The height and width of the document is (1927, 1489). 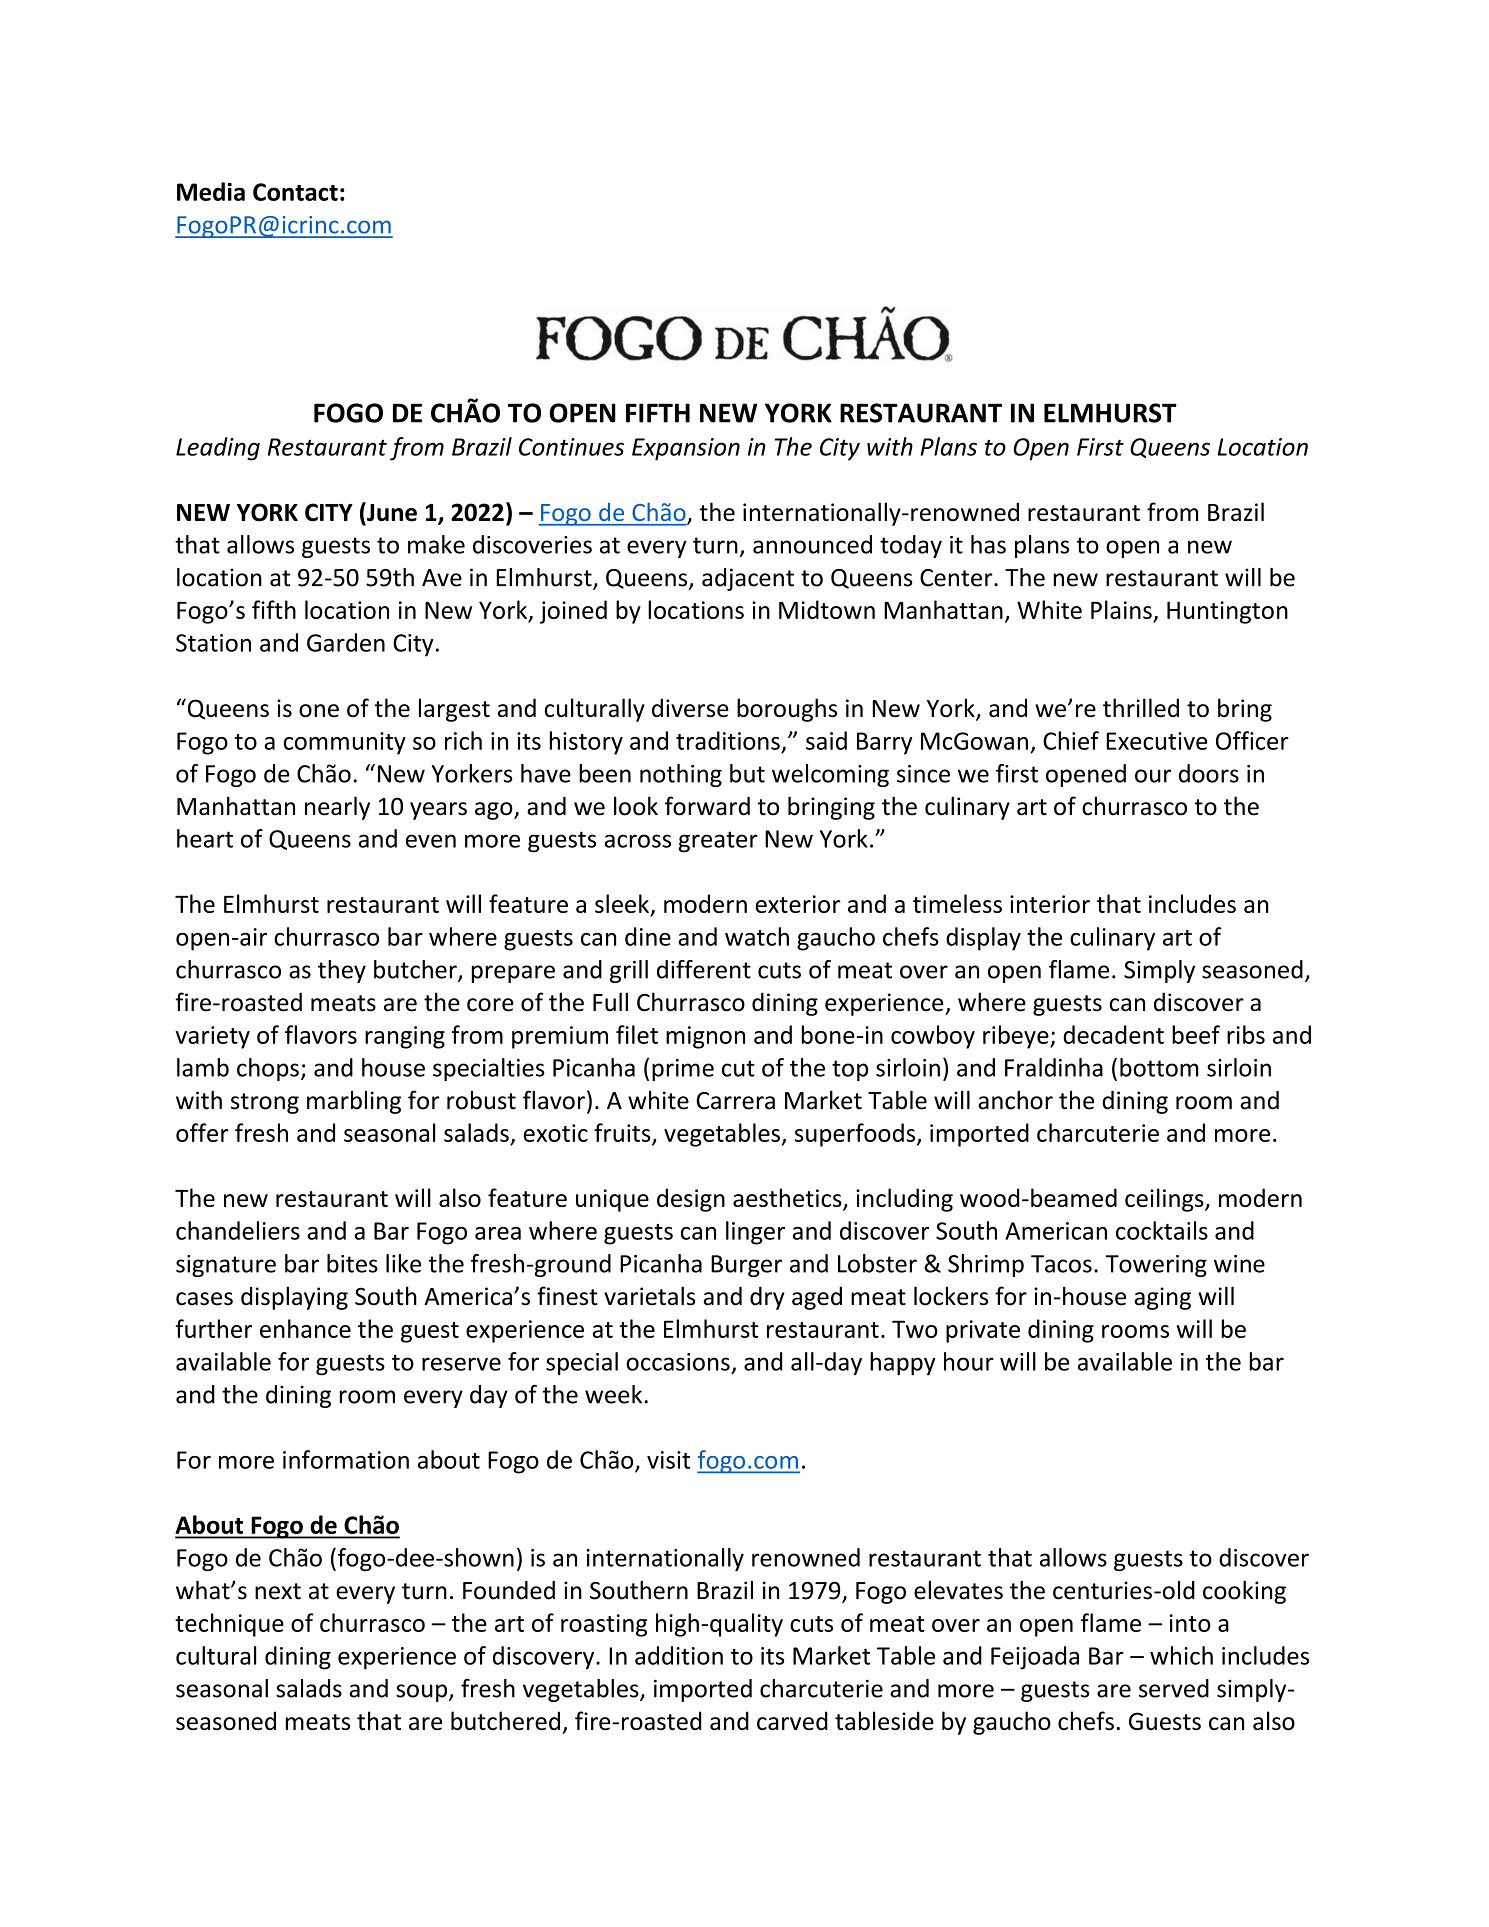 I want to click on served, so click(x=1174, y=1688).
